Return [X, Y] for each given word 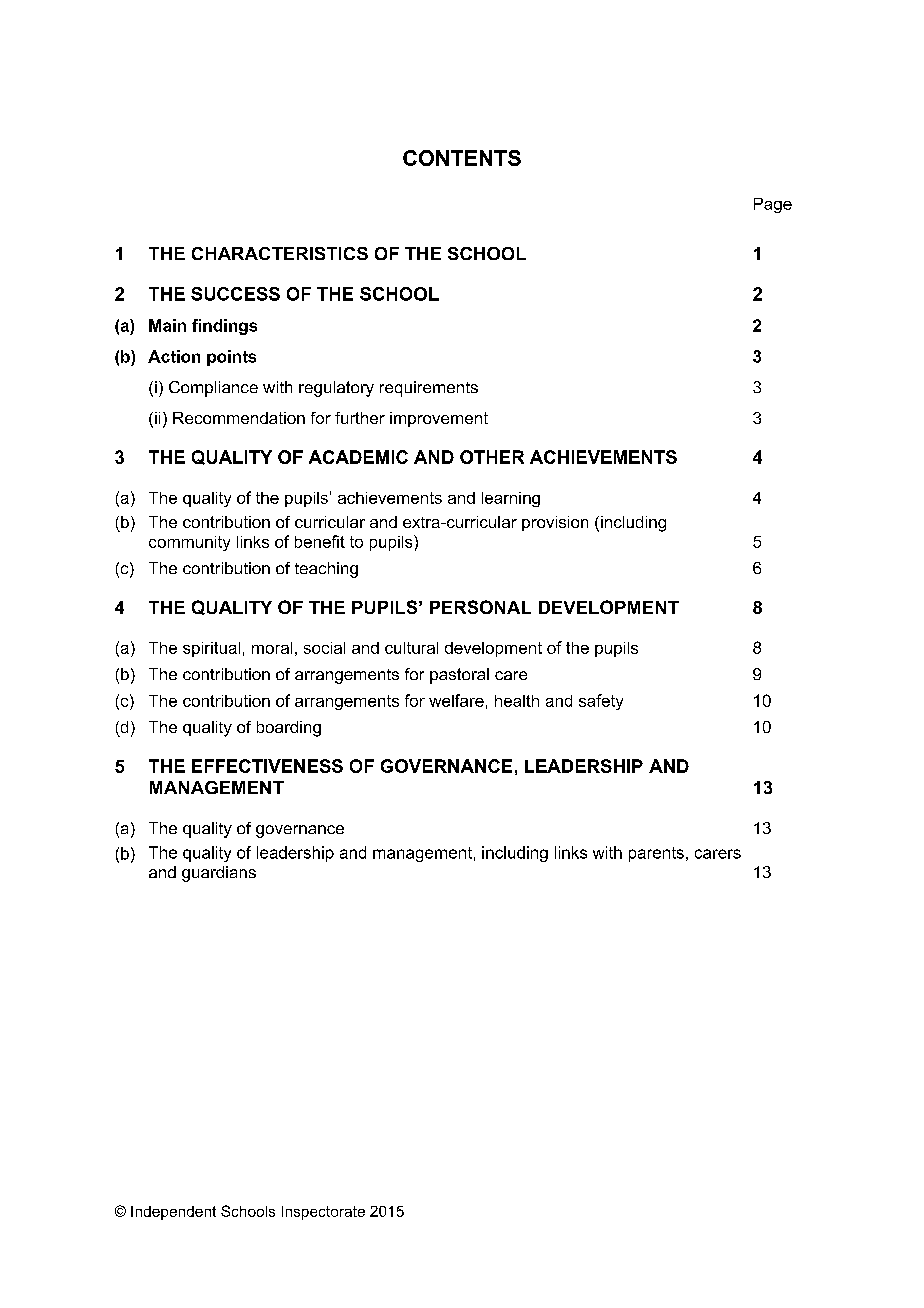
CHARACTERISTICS [280, 253]
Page [773, 205]
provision [555, 523]
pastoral [459, 676]
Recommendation [239, 418]
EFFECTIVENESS [267, 766]
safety [601, 702]
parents [656, 854]
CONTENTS [462, 158]
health [517, 701]
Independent [173, 1213]
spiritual [211, 649]
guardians [219, 874]
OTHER [492, 457]
